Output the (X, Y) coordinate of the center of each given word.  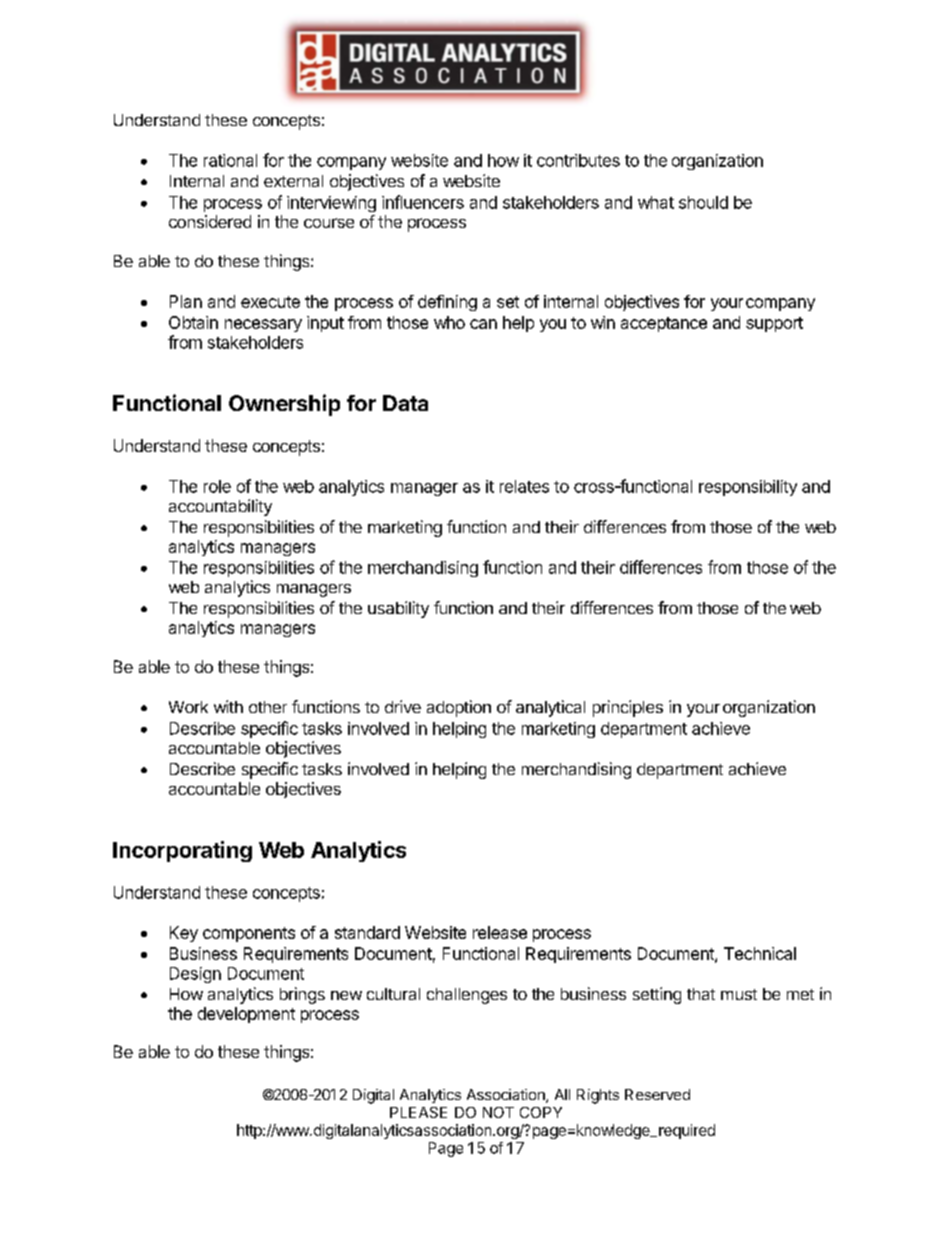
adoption (459, 708)
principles (628, 708)
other (268, 707)
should (703, 202)
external (293, 181)
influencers (423, 202)
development (246, 1015)
